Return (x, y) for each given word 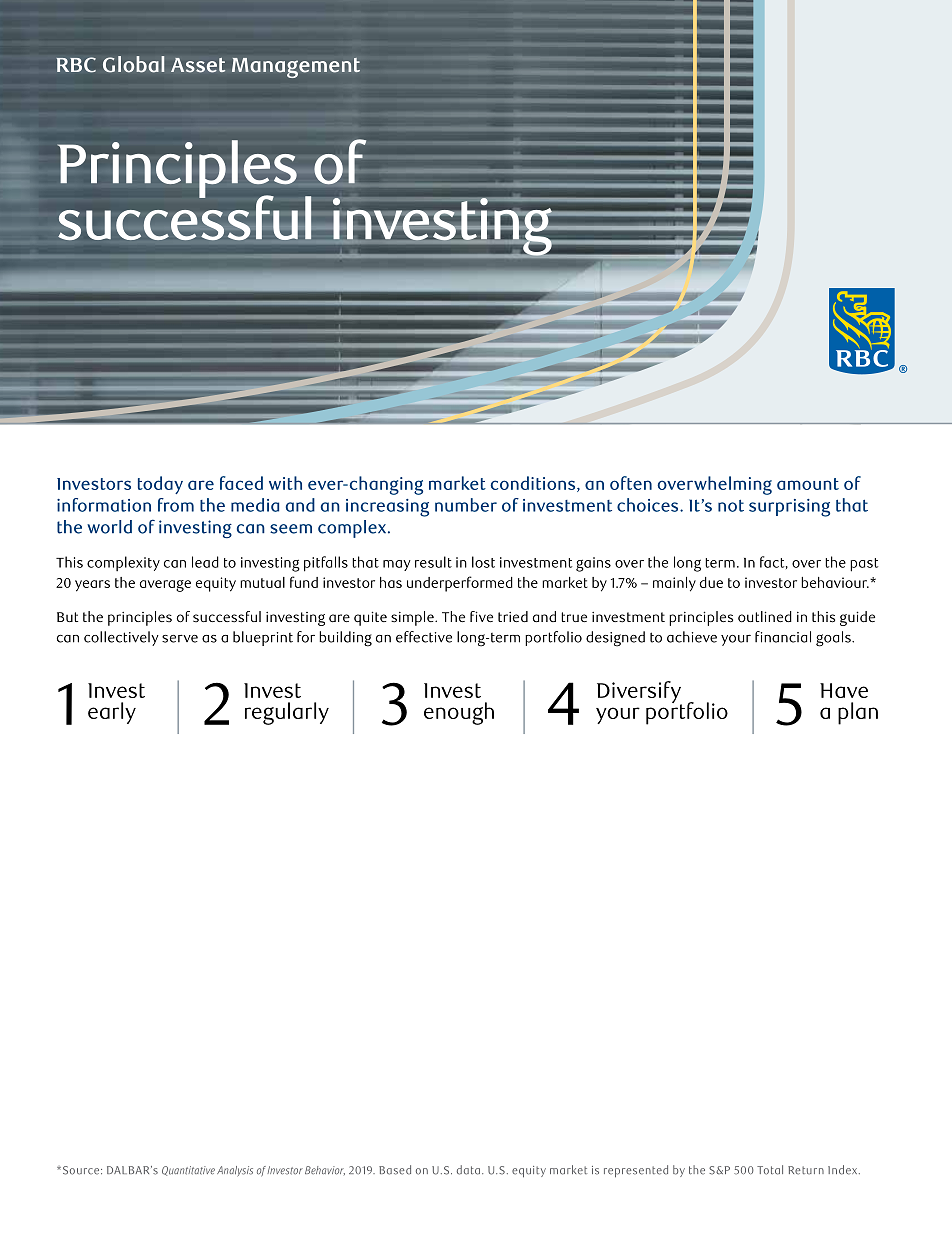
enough (459, 713)
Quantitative (188, 1171)
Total (770, 1170)
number (466, 505)
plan (858, 713)
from (176, 505)
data (468, 1170)
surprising (789, 508)
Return (806, 1170)
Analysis (235, 1171)
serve (180, 639)
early (112, 713)
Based (395, 1170)
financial (783, 637)
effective (424, 637)
